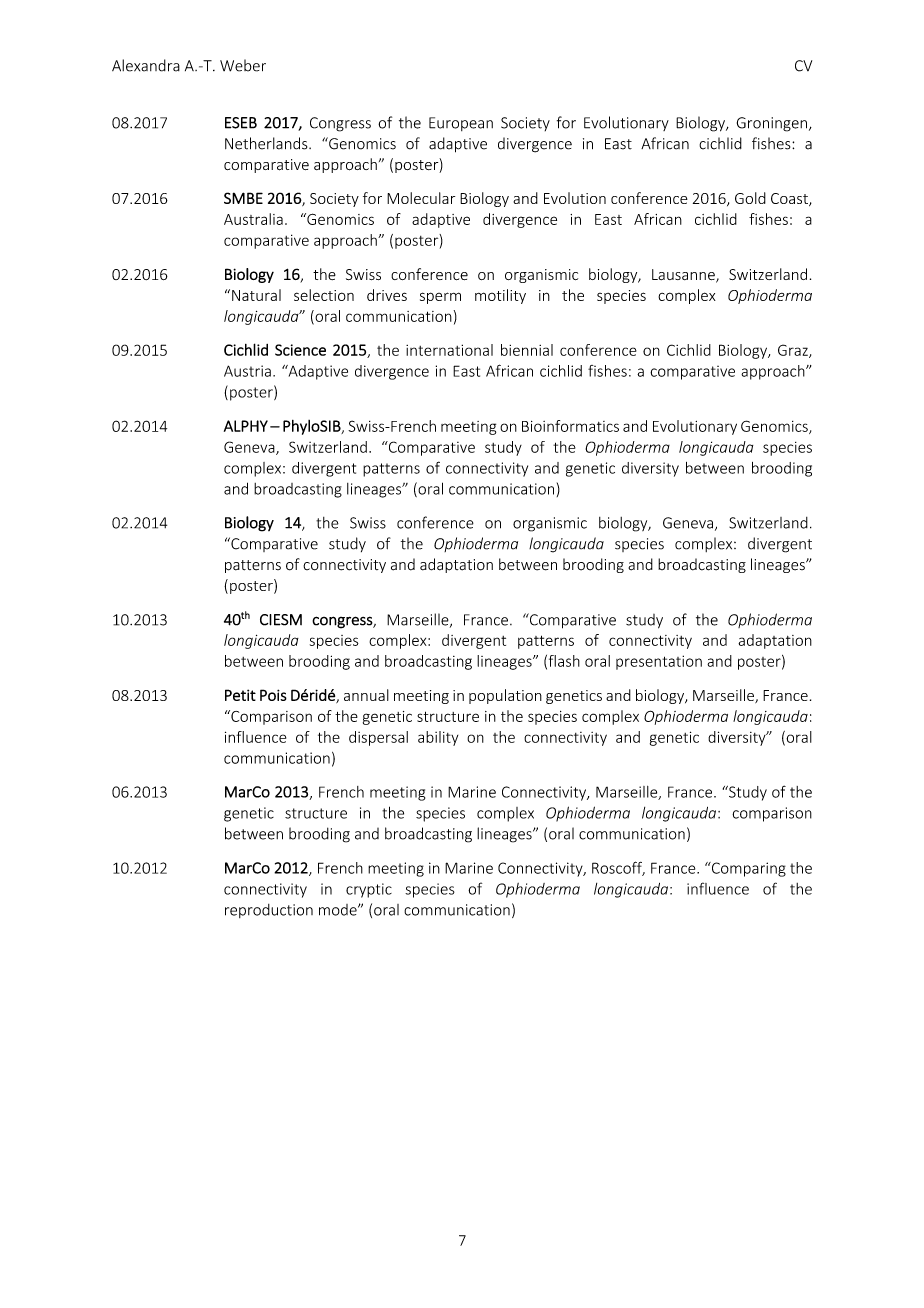  Describe the element at coordinates (659, 662) in the image. I see `presentation` at that location.
